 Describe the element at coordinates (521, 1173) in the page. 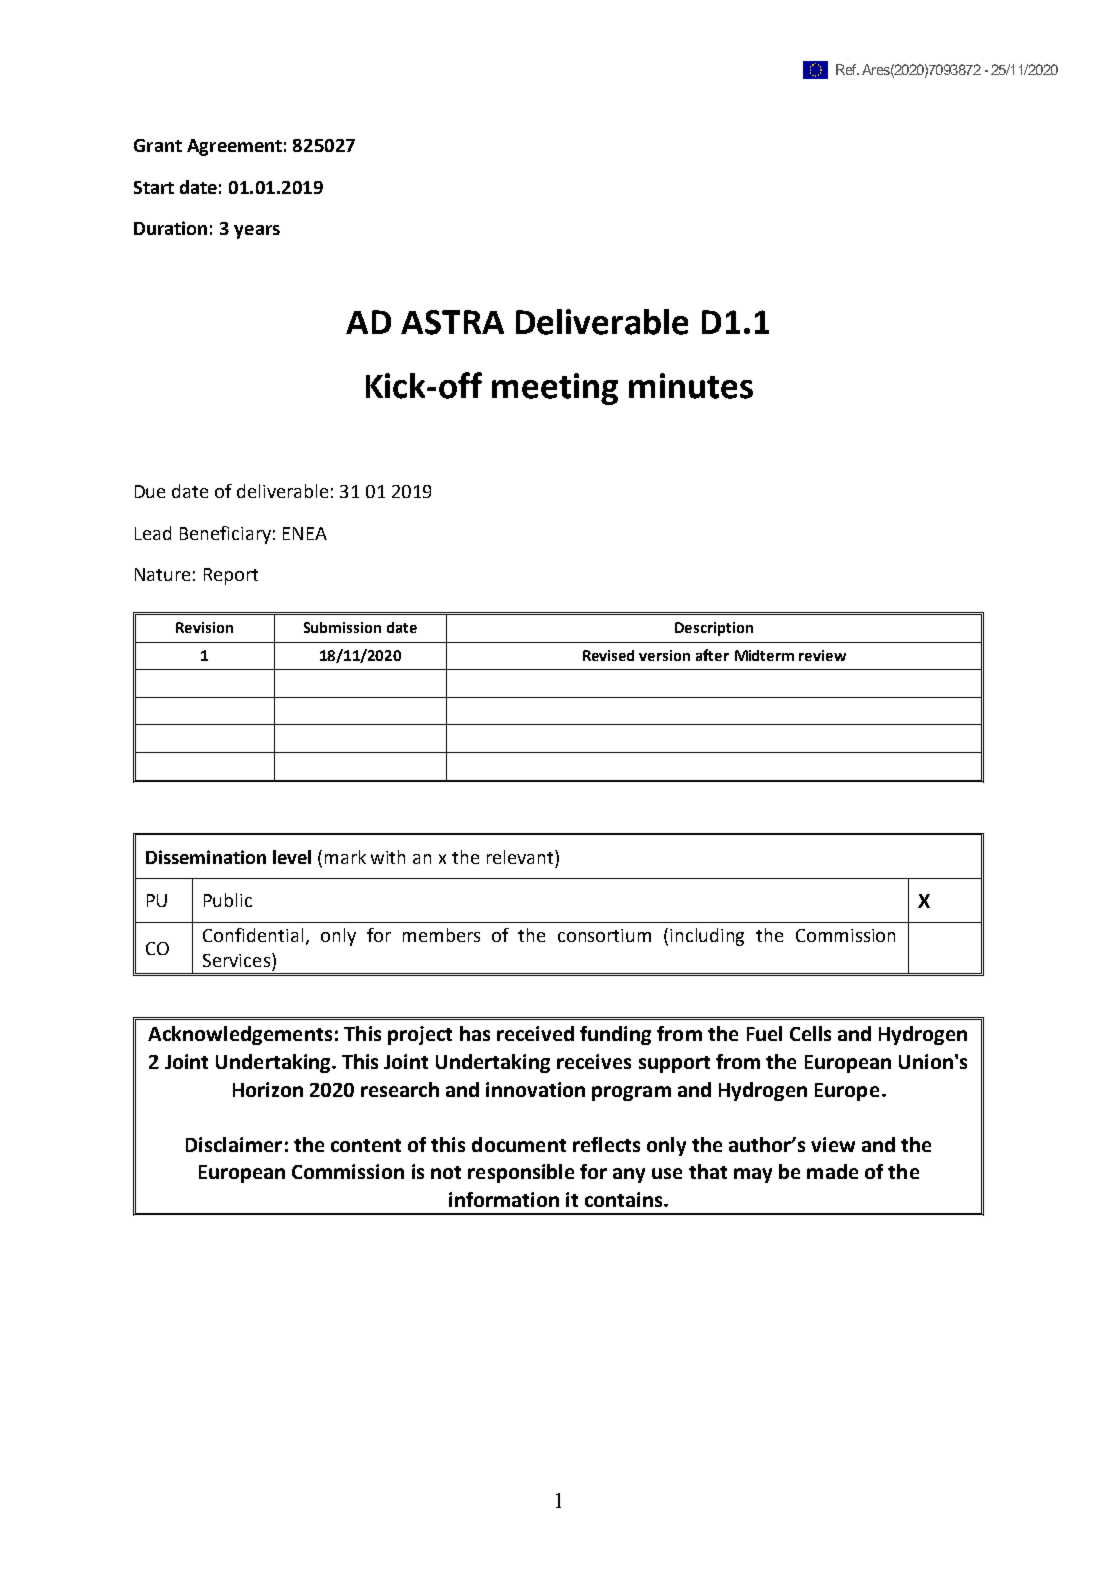

I see `responsible` at that location.
